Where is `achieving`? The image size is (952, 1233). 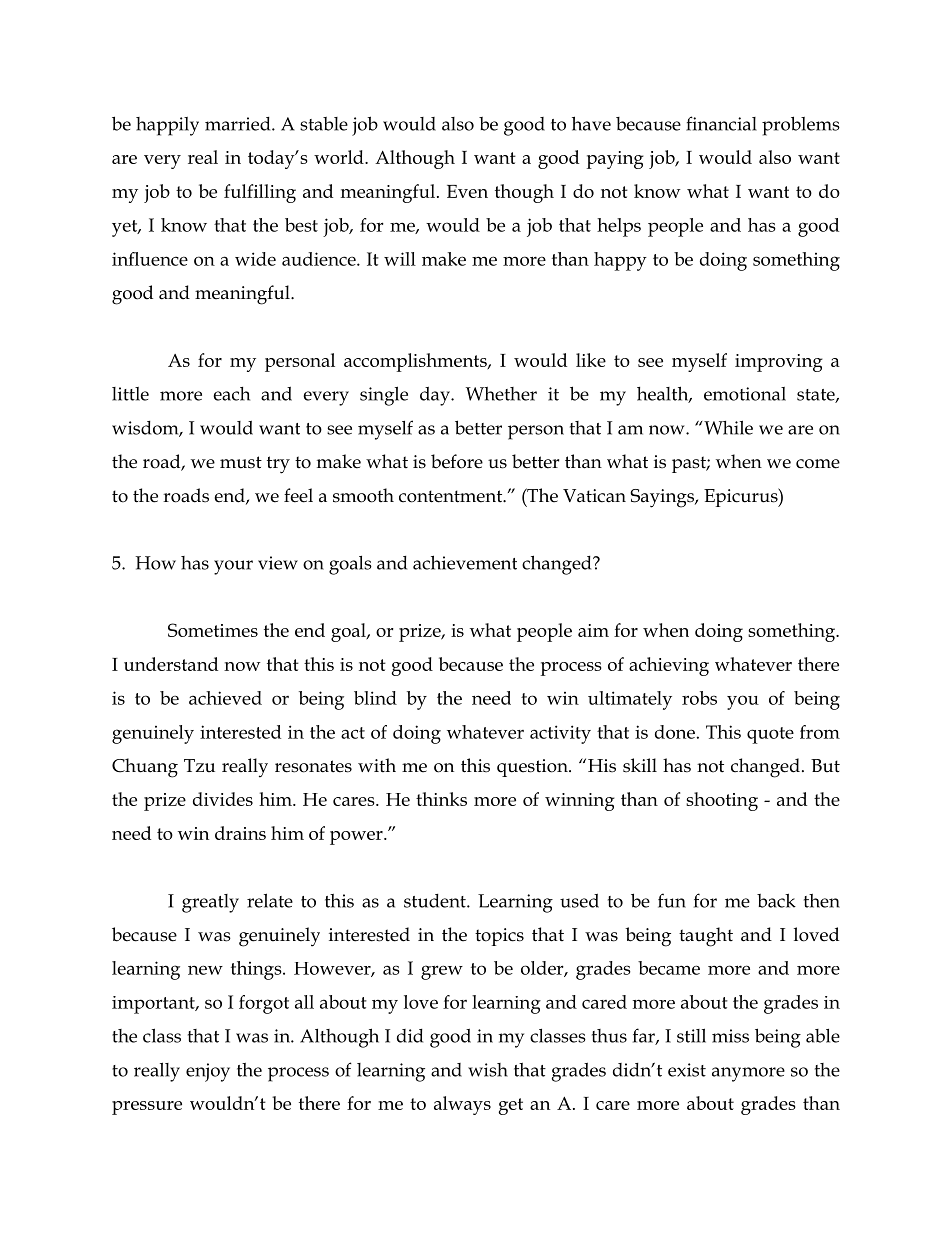
achieving is located at coordinates (669, 666).
